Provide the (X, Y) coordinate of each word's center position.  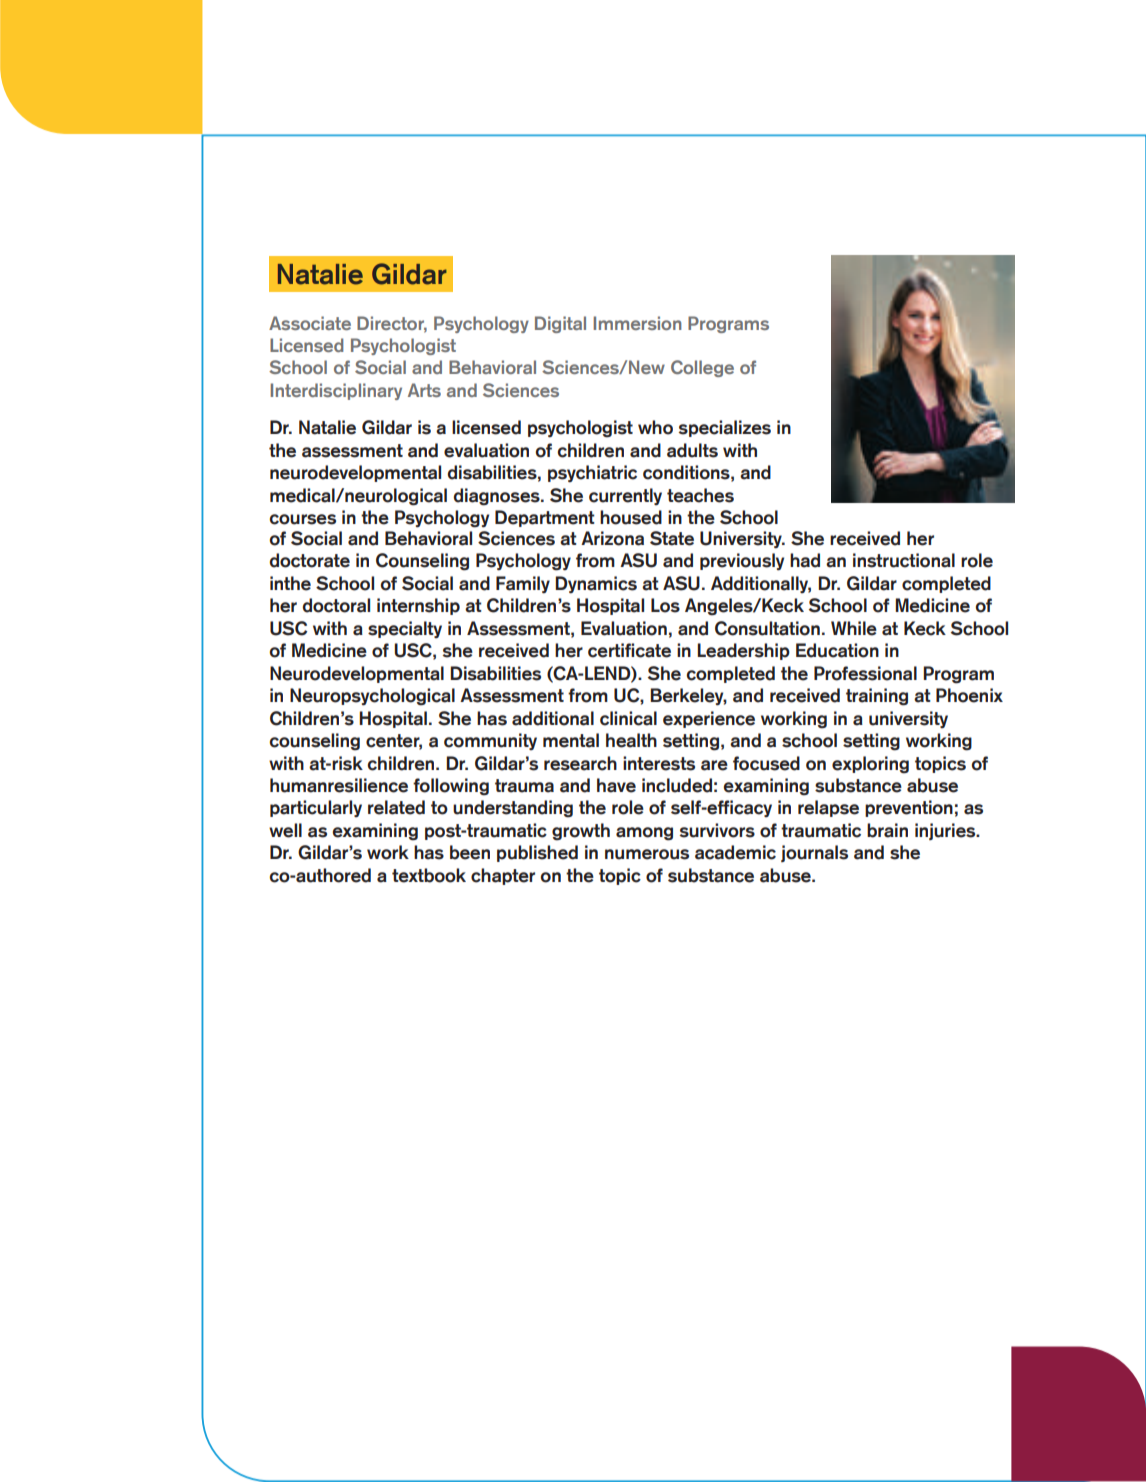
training (877, 697)
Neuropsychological (372, 697)
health (631, 740)
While (854, 628)
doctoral (336, 605)
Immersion (637, 323)
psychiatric (592, 474)
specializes (724, 428)
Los (665, 605)
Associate (310, 323)
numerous (647, 854)
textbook (429, 875)
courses (302, 519)
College (702, 368)
